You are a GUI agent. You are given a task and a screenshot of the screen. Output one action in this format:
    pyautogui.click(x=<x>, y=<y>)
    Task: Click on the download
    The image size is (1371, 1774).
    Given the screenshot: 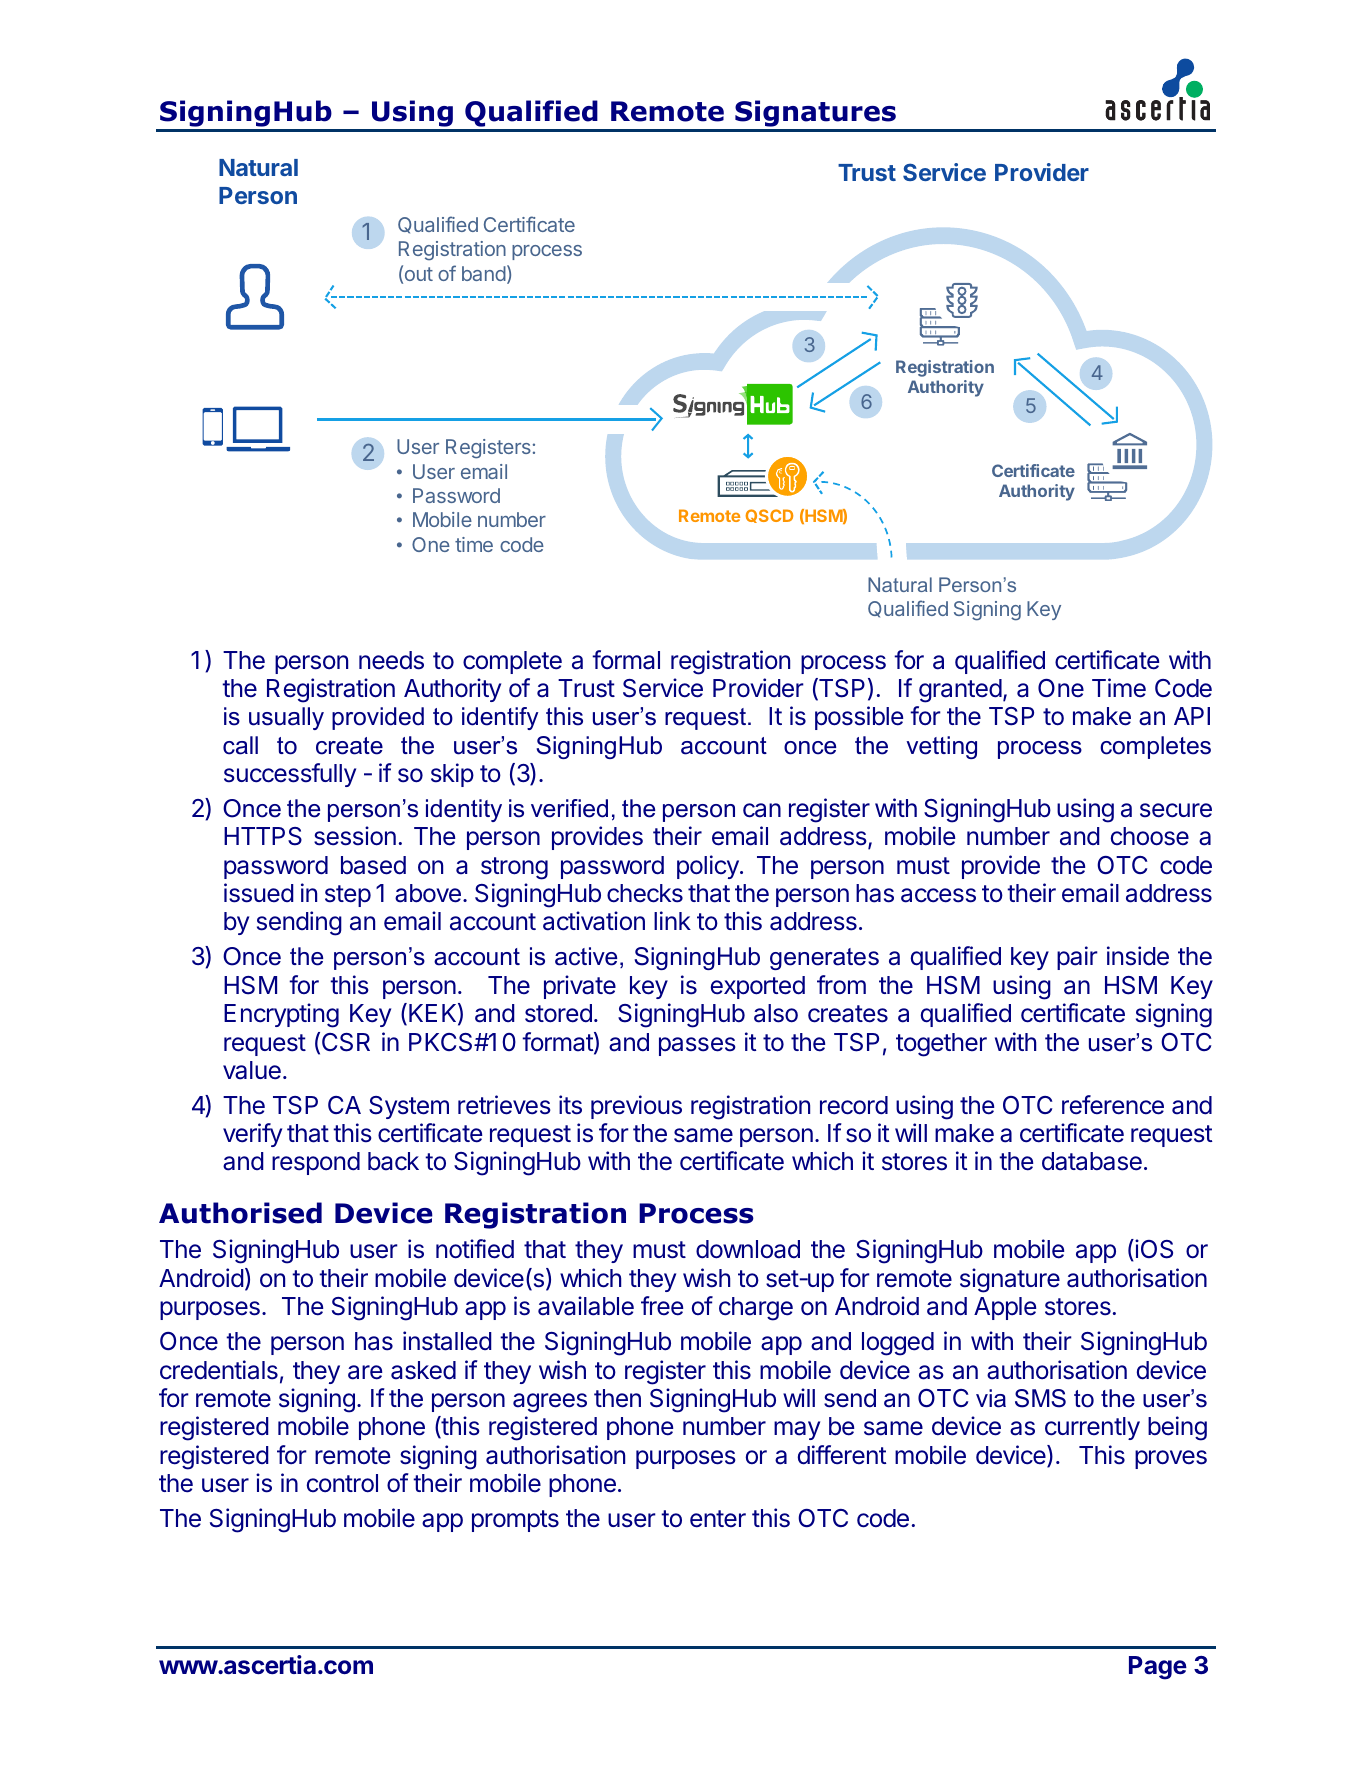 What is the action you would take?
    pyautogui.click(x=748, y=1249)
